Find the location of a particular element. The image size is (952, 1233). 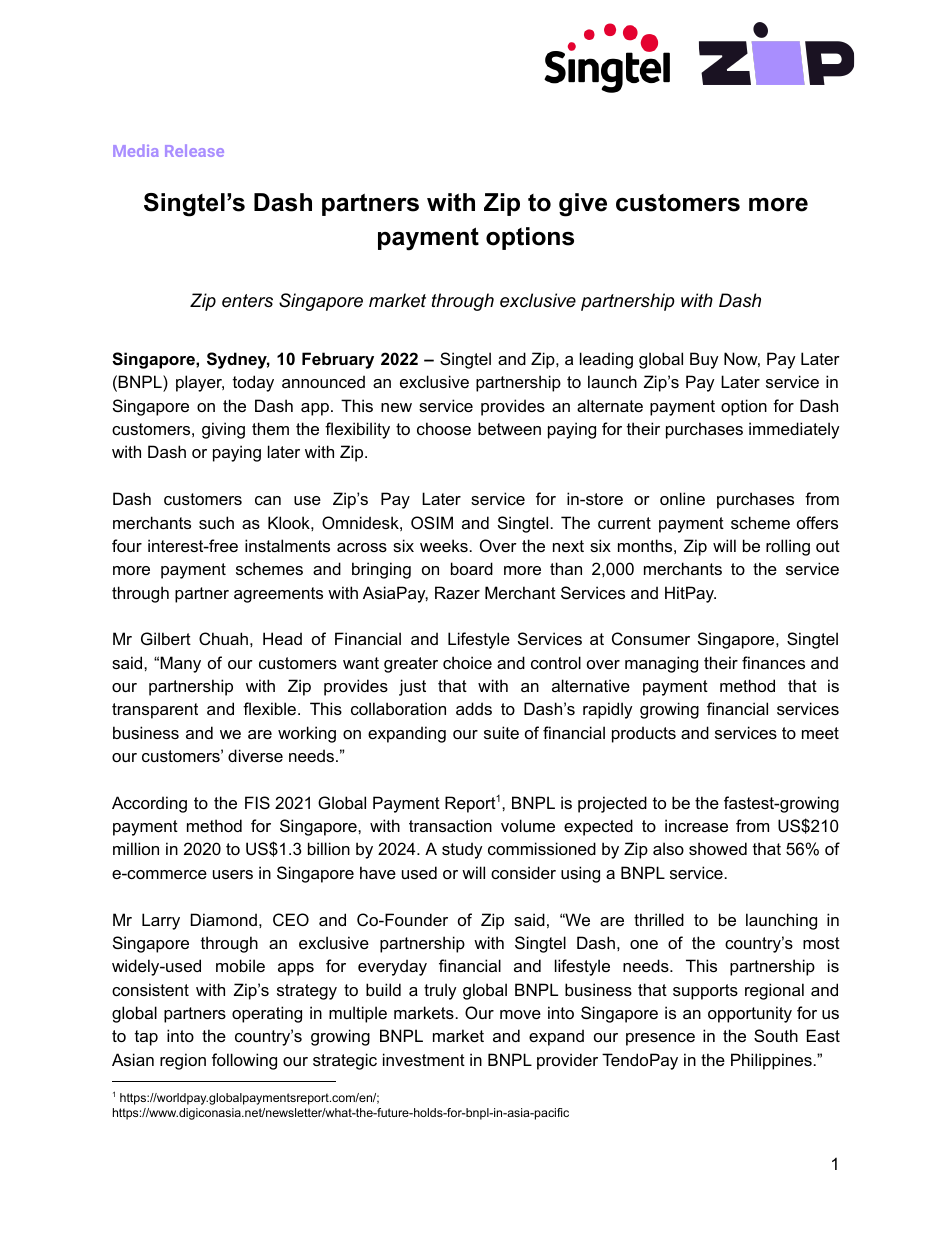

Buy is located at coordinates (704, 360).
